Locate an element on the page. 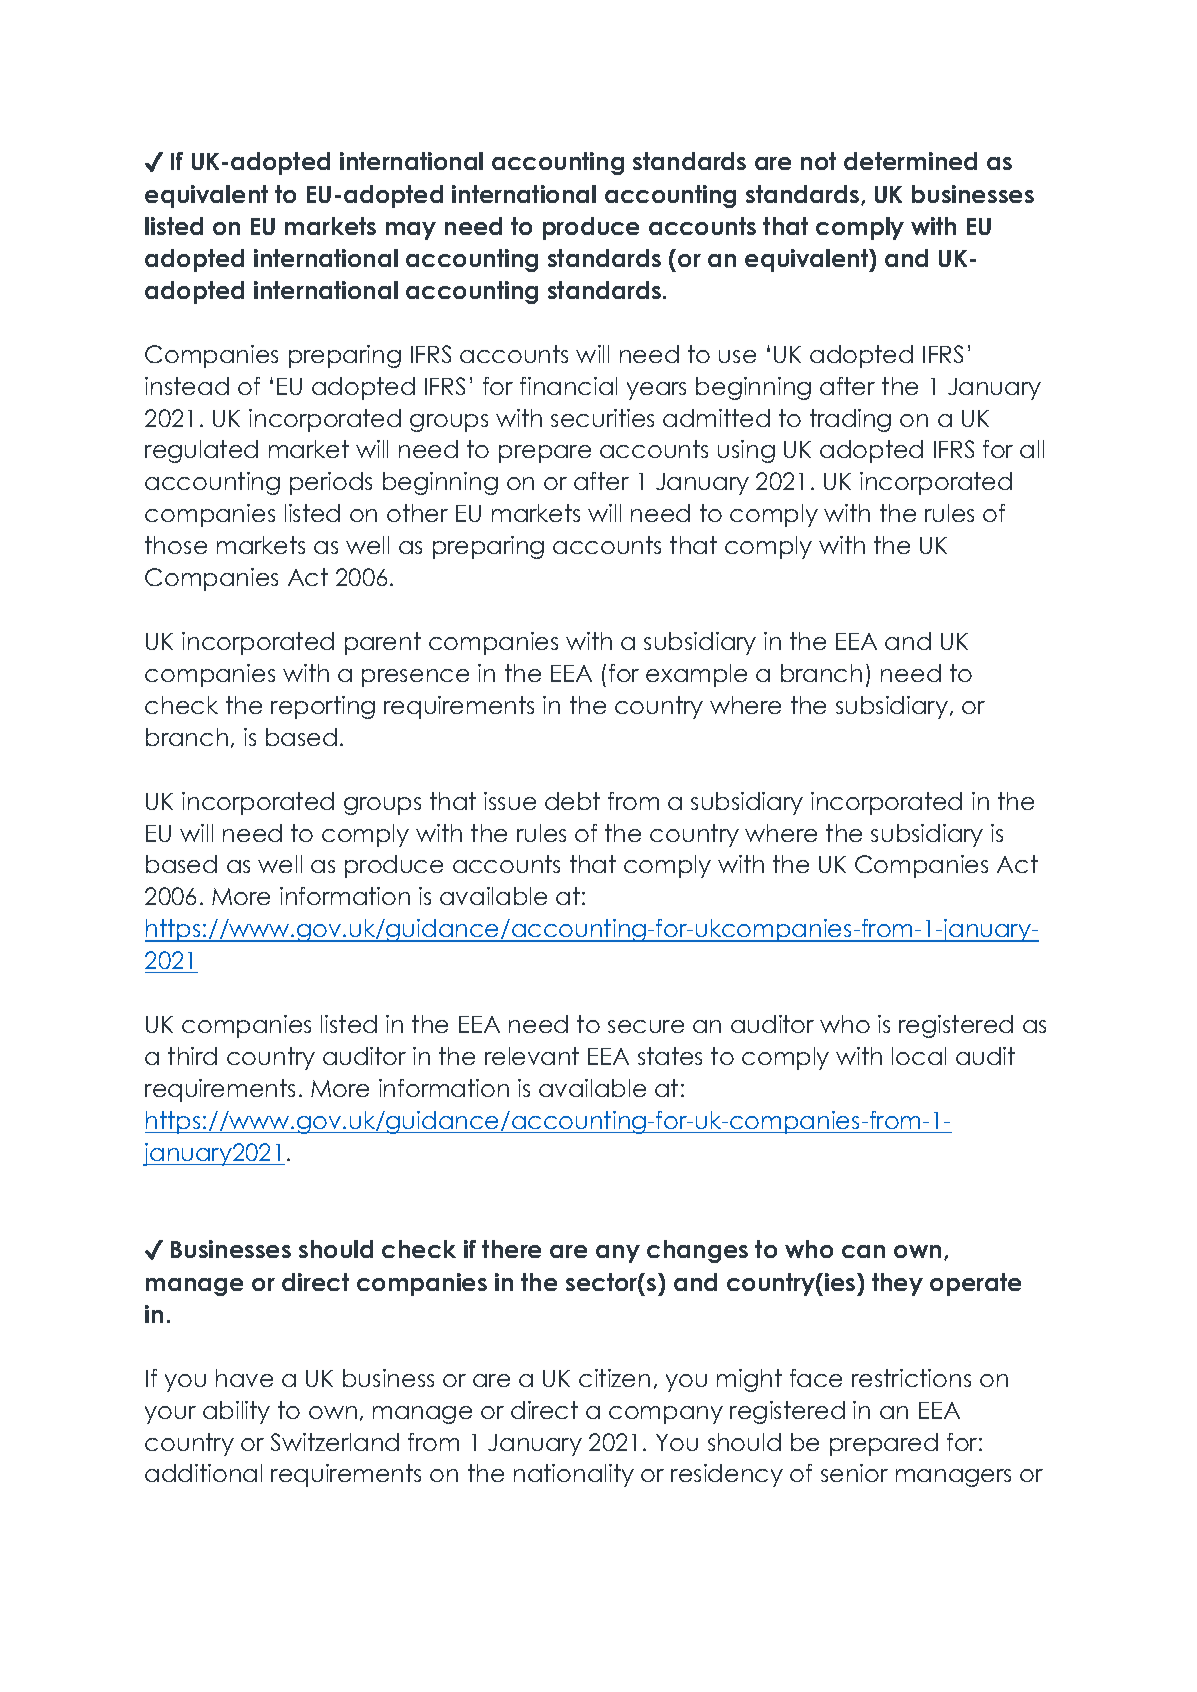 The height and width of the page is (1692, 1197). not is located at coordinates (818, 161).
